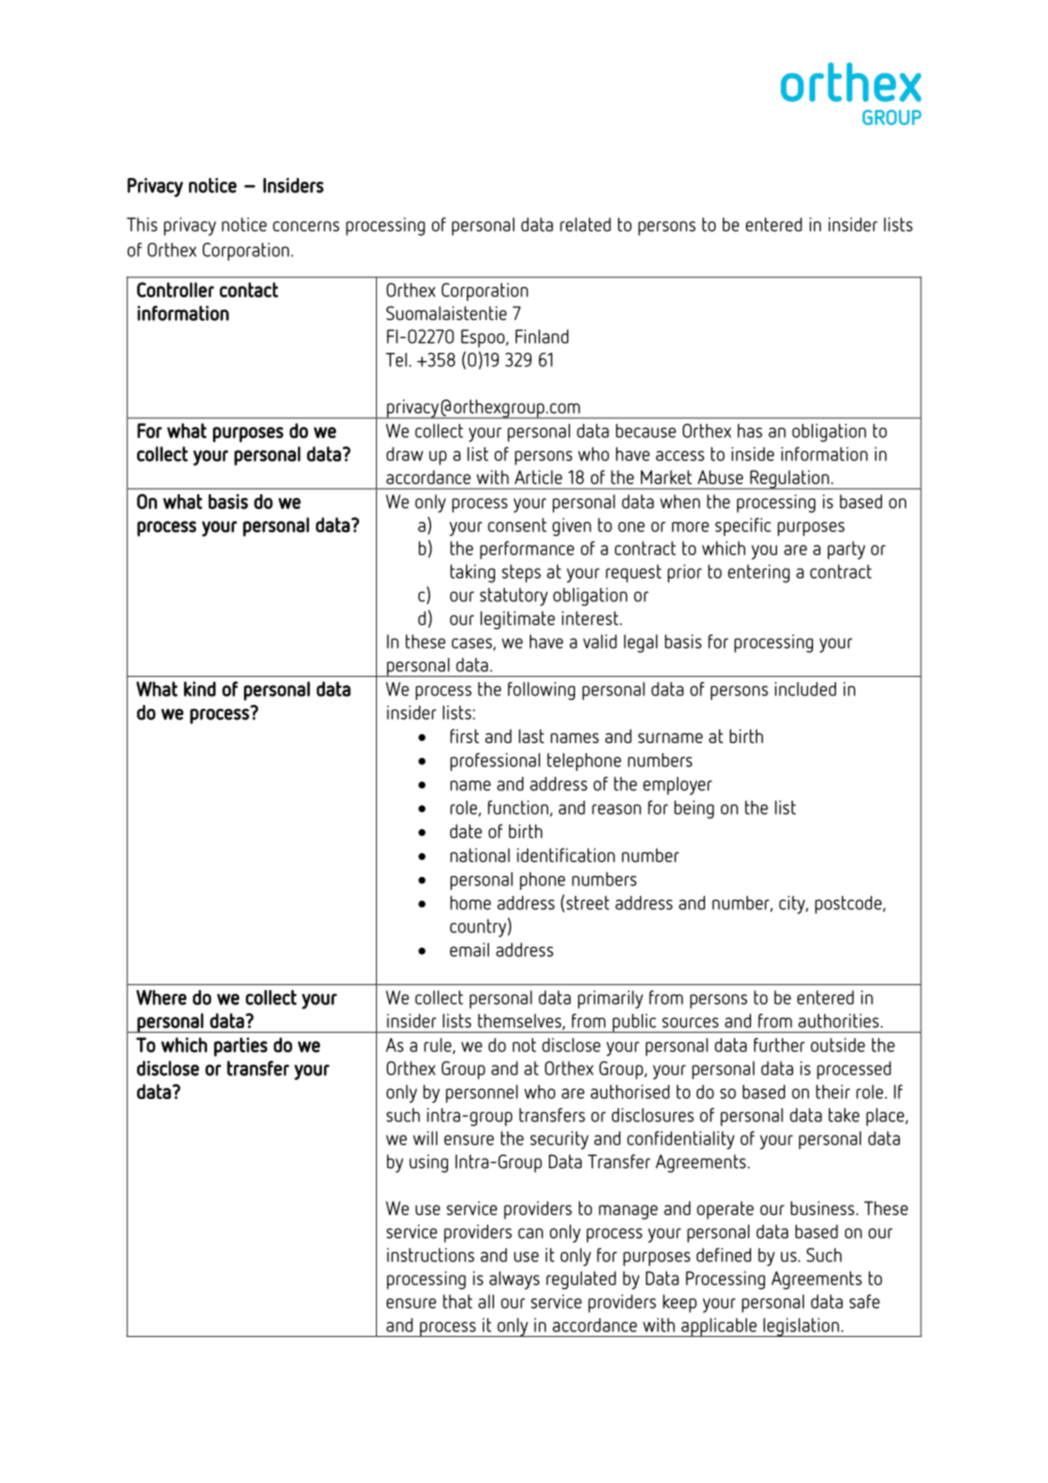 The height and width of the page is (1483, 1048). Describe the element at coordinates (430, 1255) in the page. I see `instructions` at that location.
